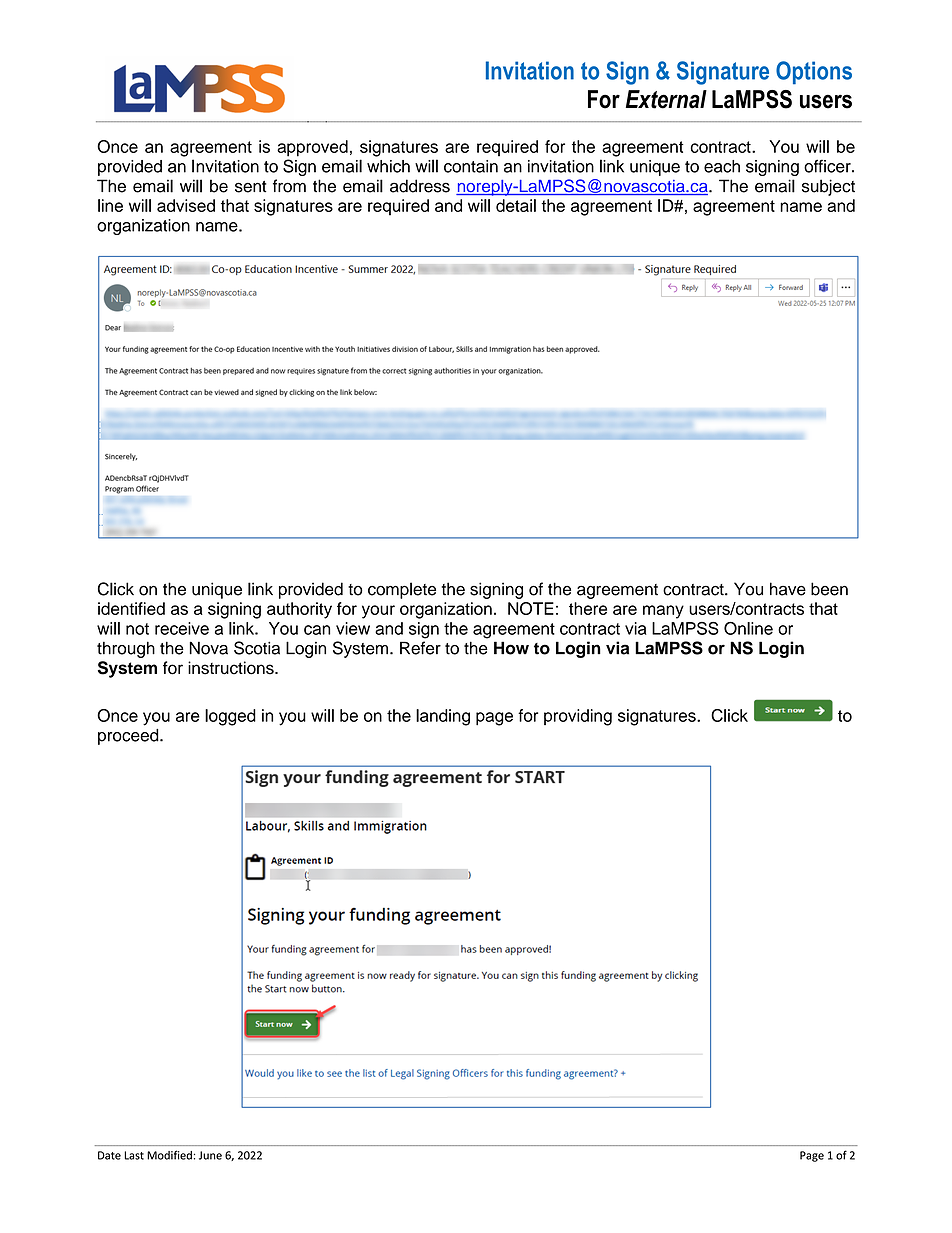  I want to click on have, so click(788, 589).
